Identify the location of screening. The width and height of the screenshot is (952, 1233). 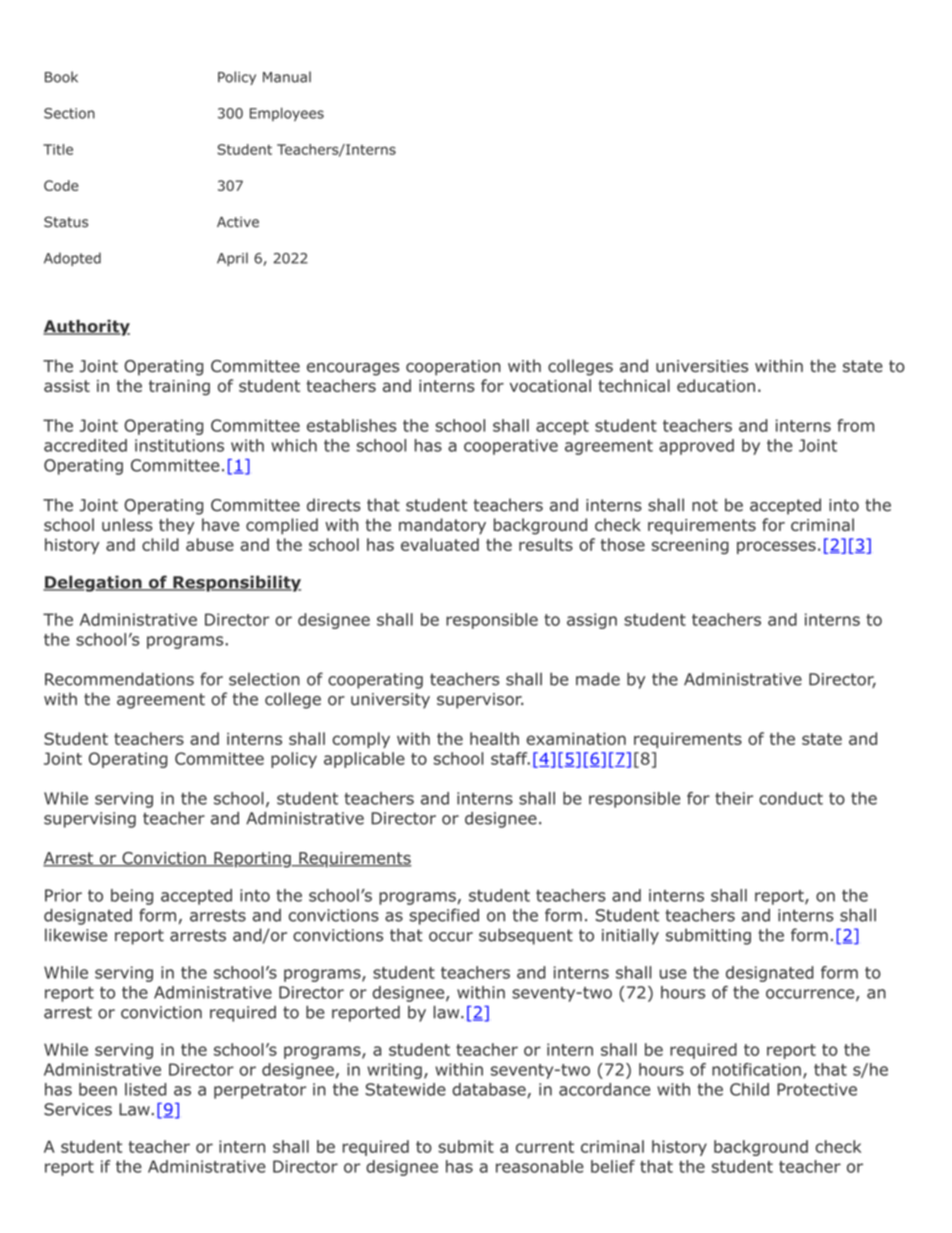
(690, 546).
